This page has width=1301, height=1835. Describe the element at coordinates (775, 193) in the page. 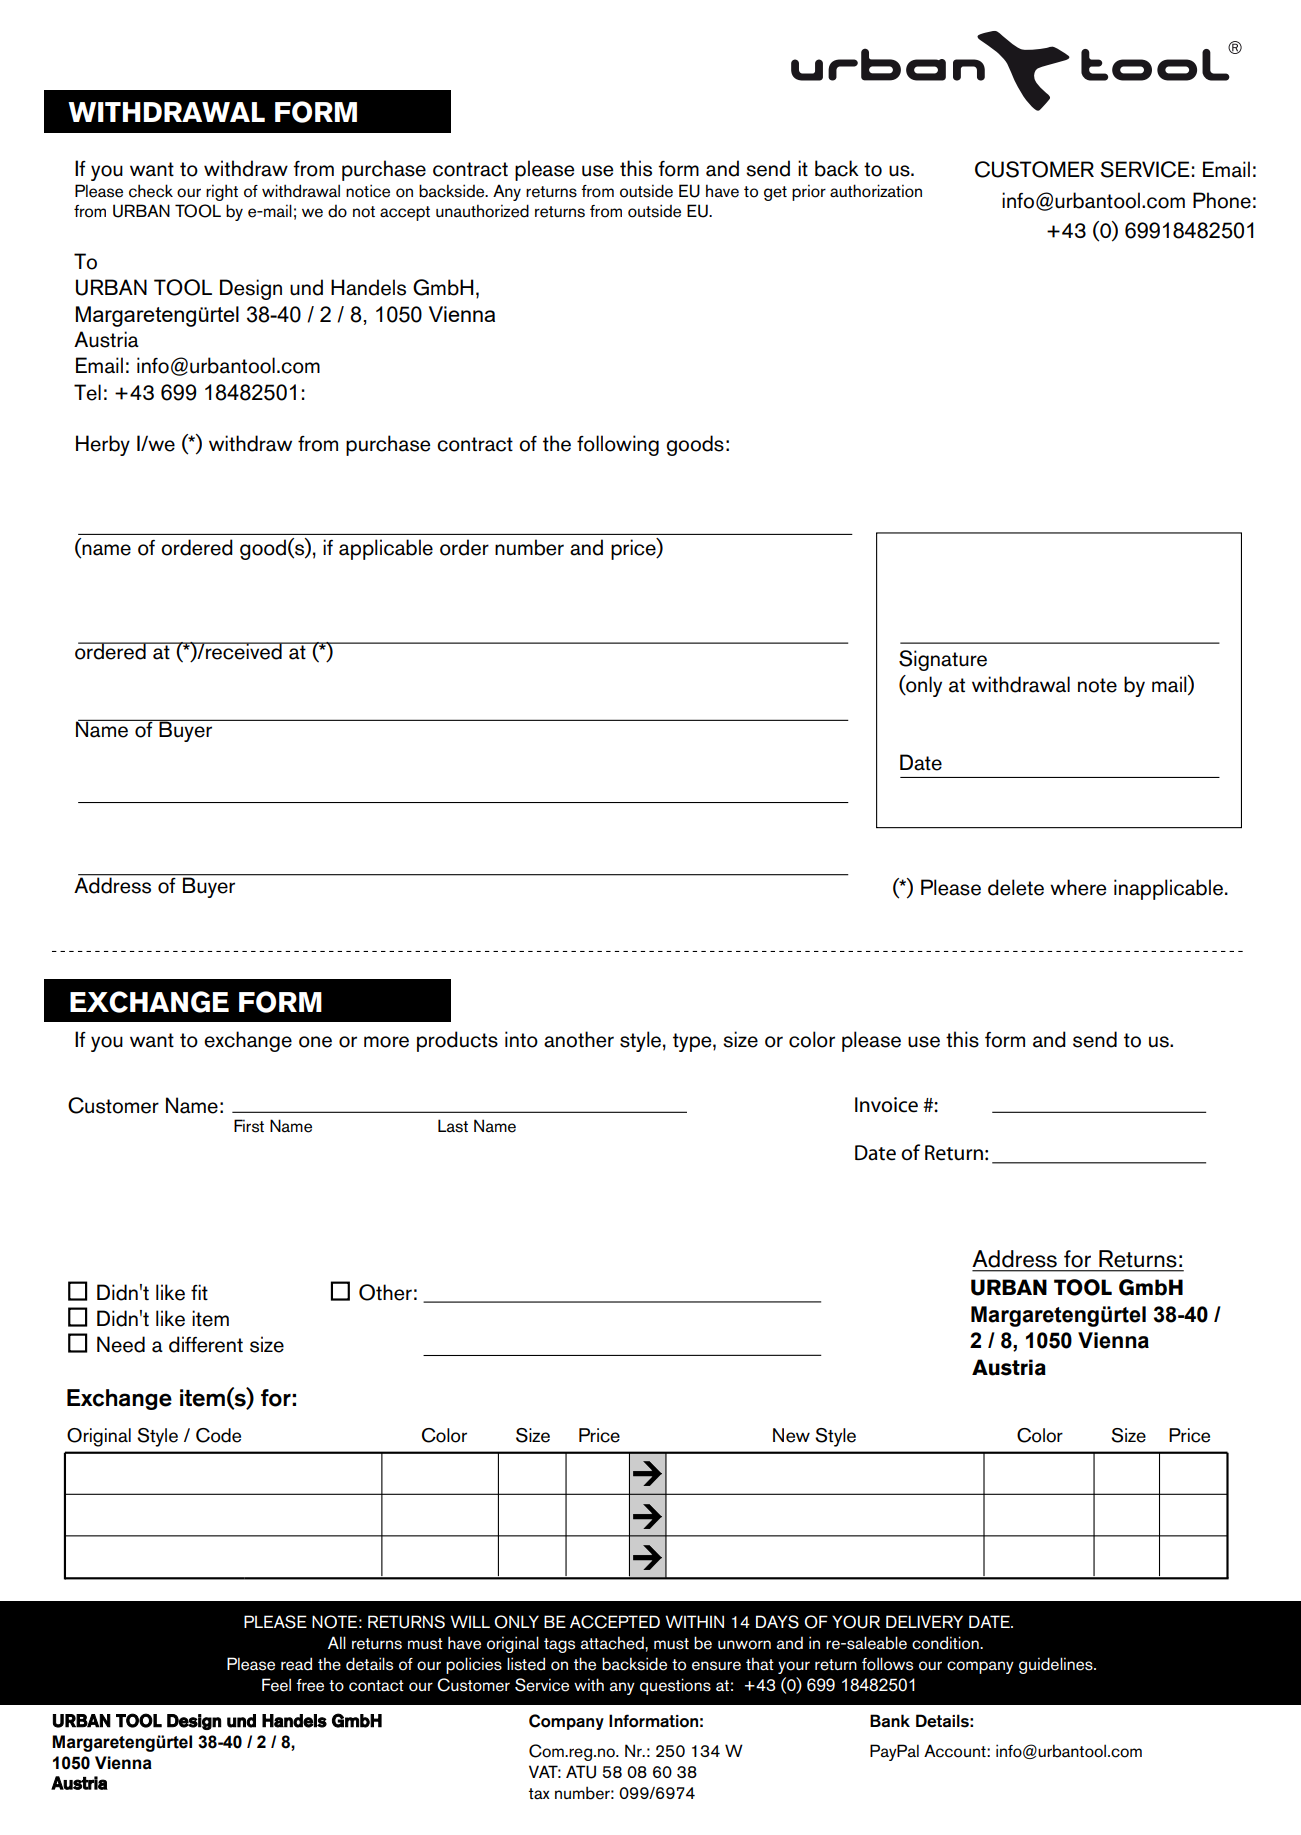

I see `get` at that location.
